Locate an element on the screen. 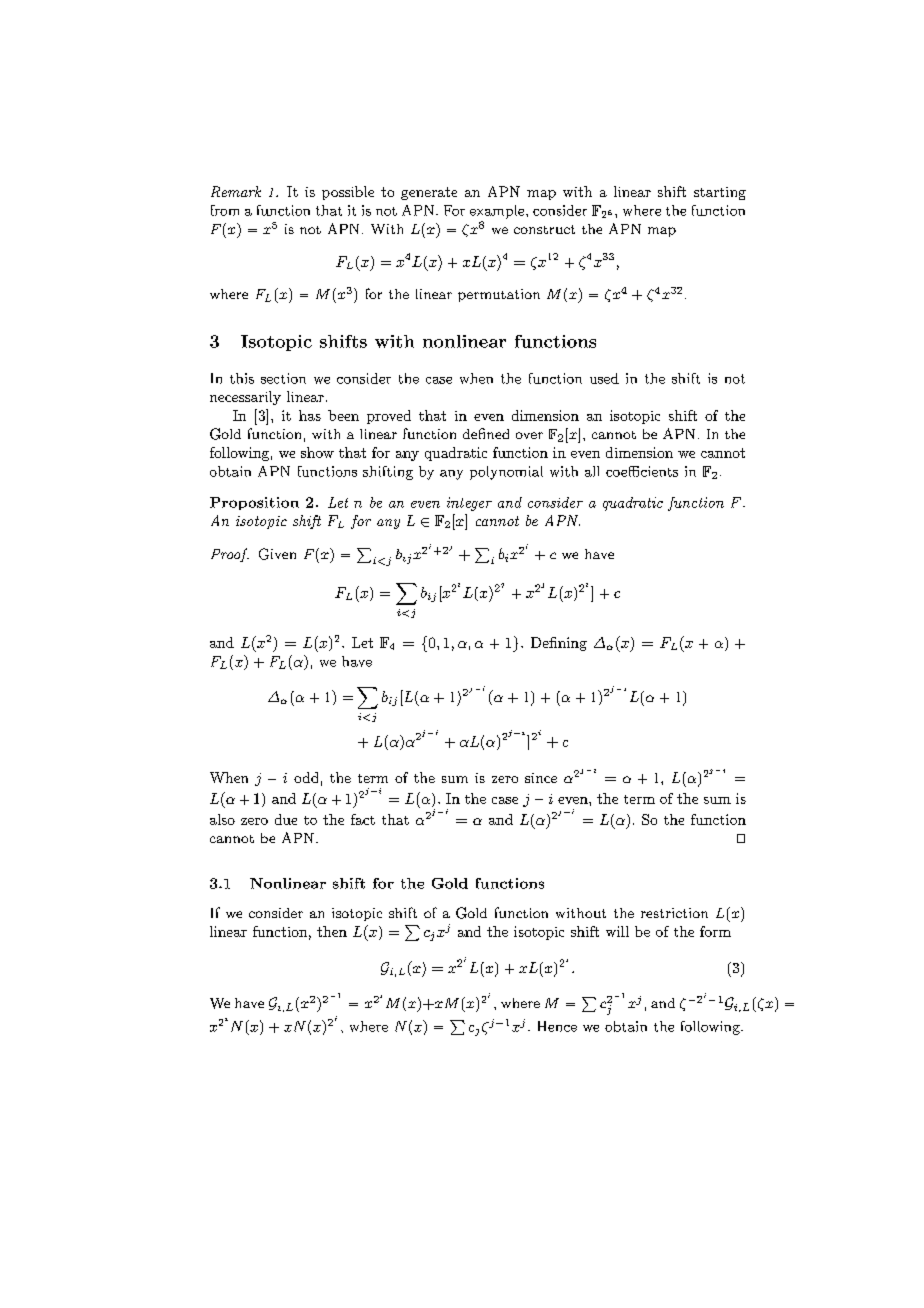 The image size is (924, 1308). Hence is located at coordinates (557, 1026).
